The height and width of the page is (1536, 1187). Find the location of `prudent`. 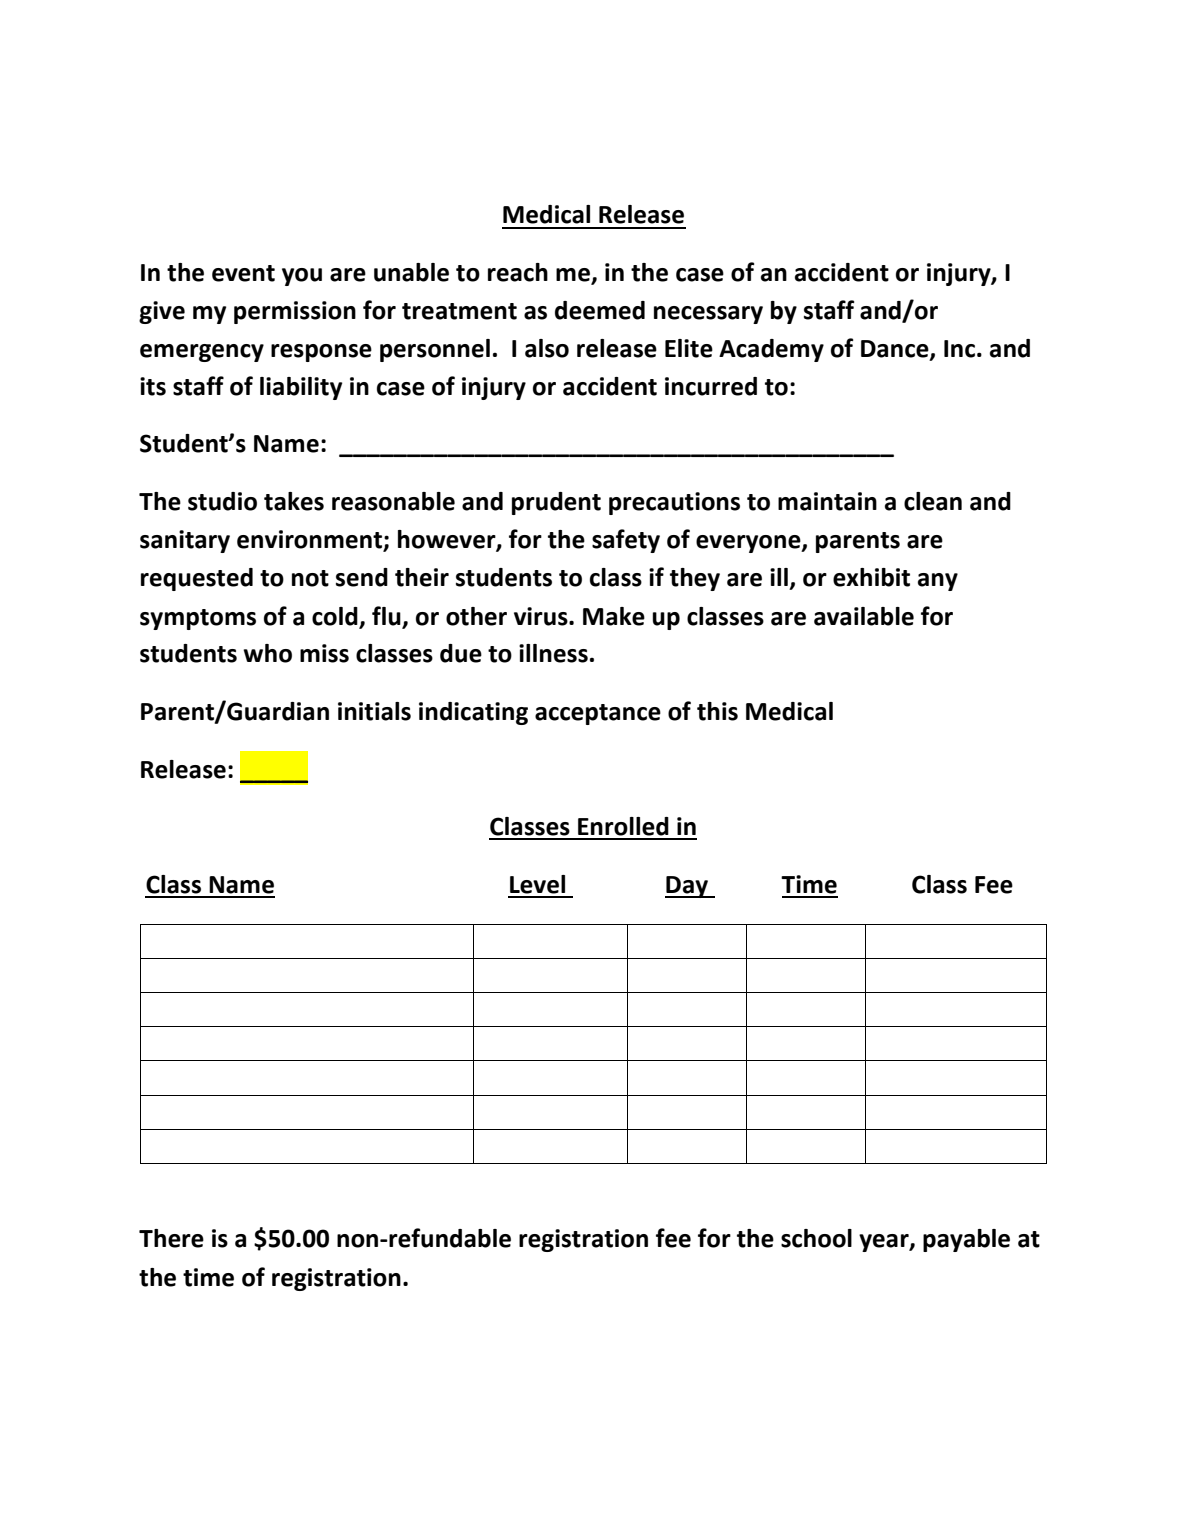

prudent is located at coordinates (556, 503).
